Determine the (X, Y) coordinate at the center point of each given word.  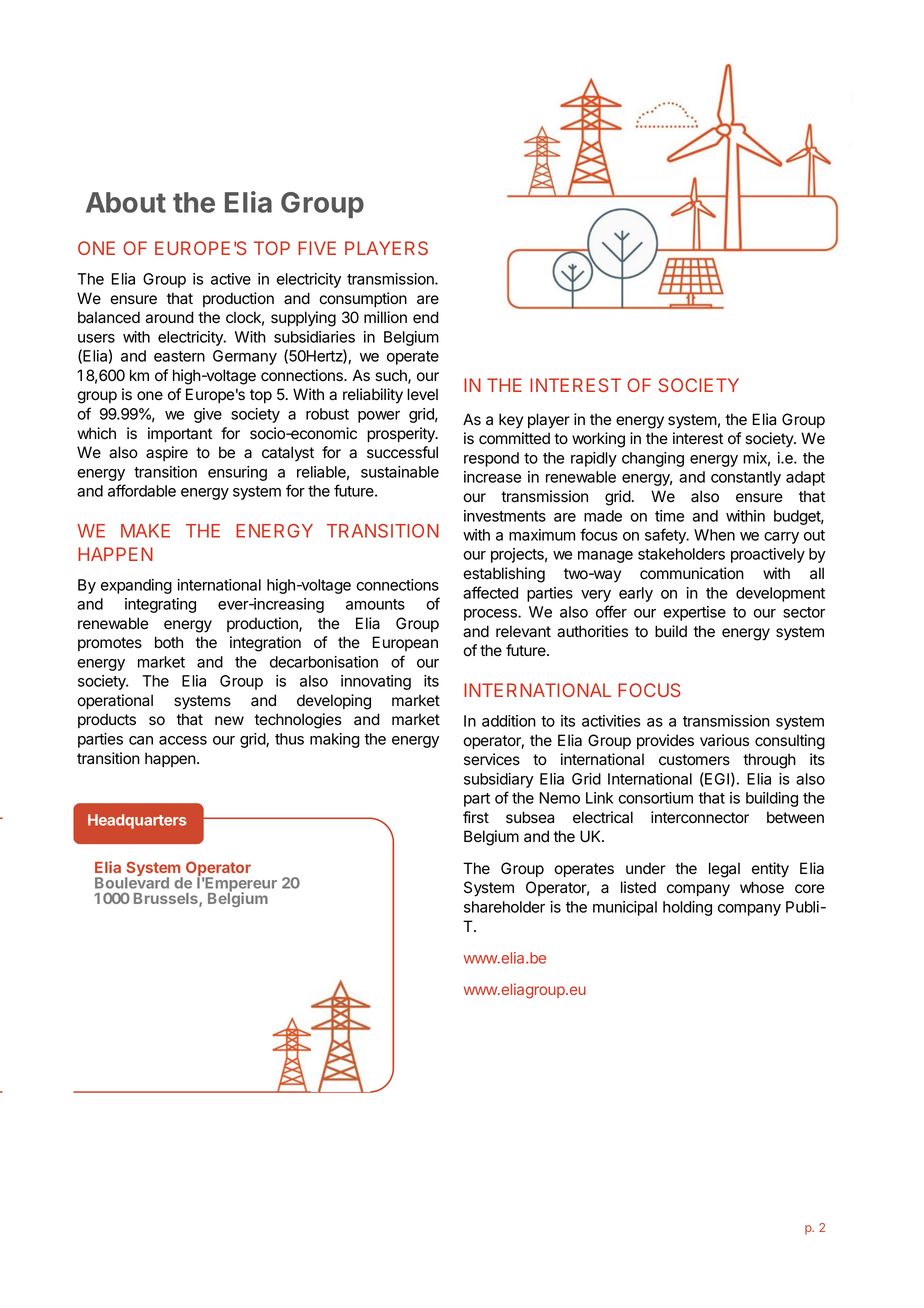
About (126, 202)
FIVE (317, 248)
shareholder (504, 907)
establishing (504, 575)
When (714, 535)
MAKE (145, 531)
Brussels (167, 900)
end (426, 317)
